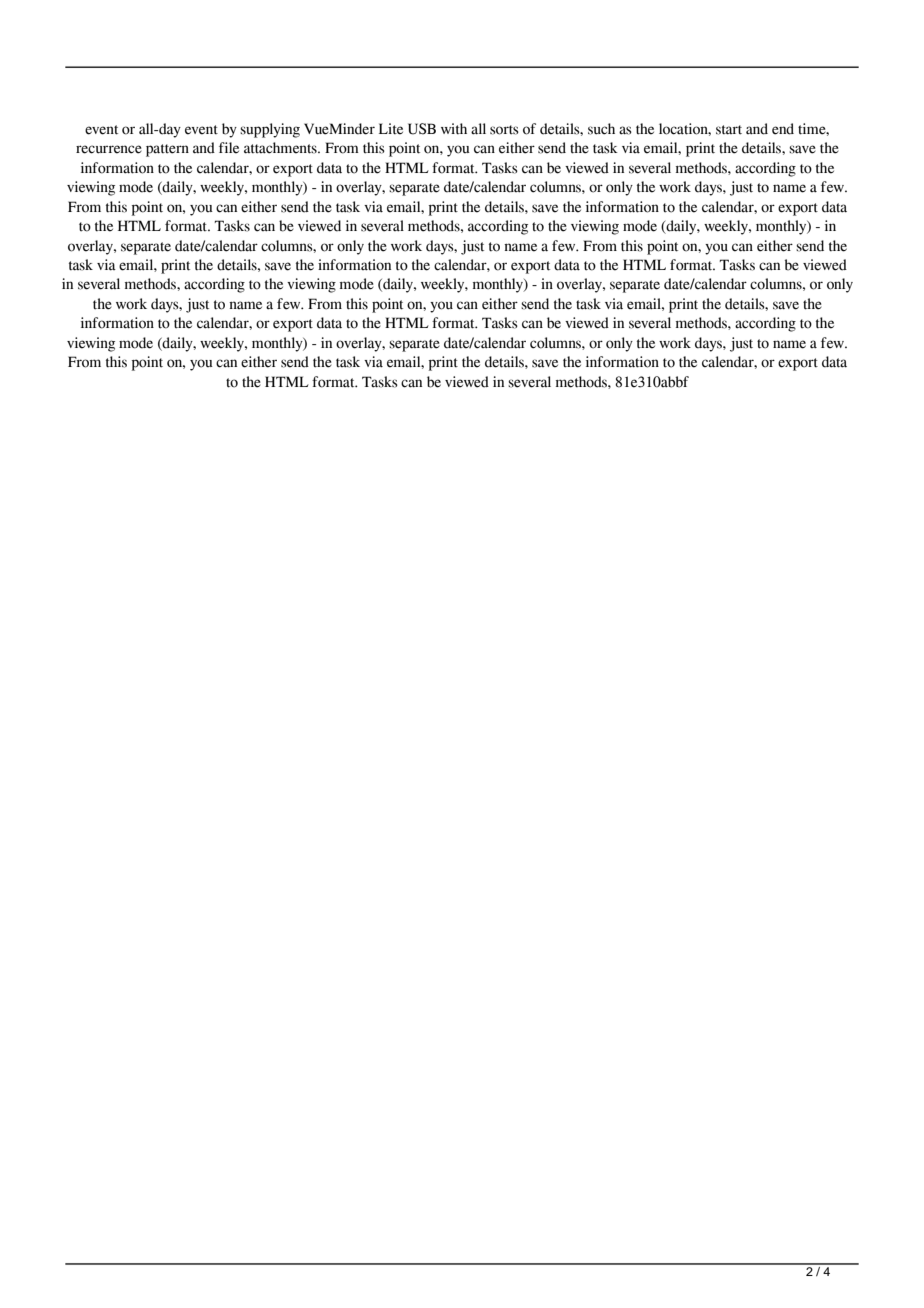 This document has width=924, height=1308. What do you see at coordinates (391, 129) in the document?
I see `Lite` at bounding box center [391, 129].
